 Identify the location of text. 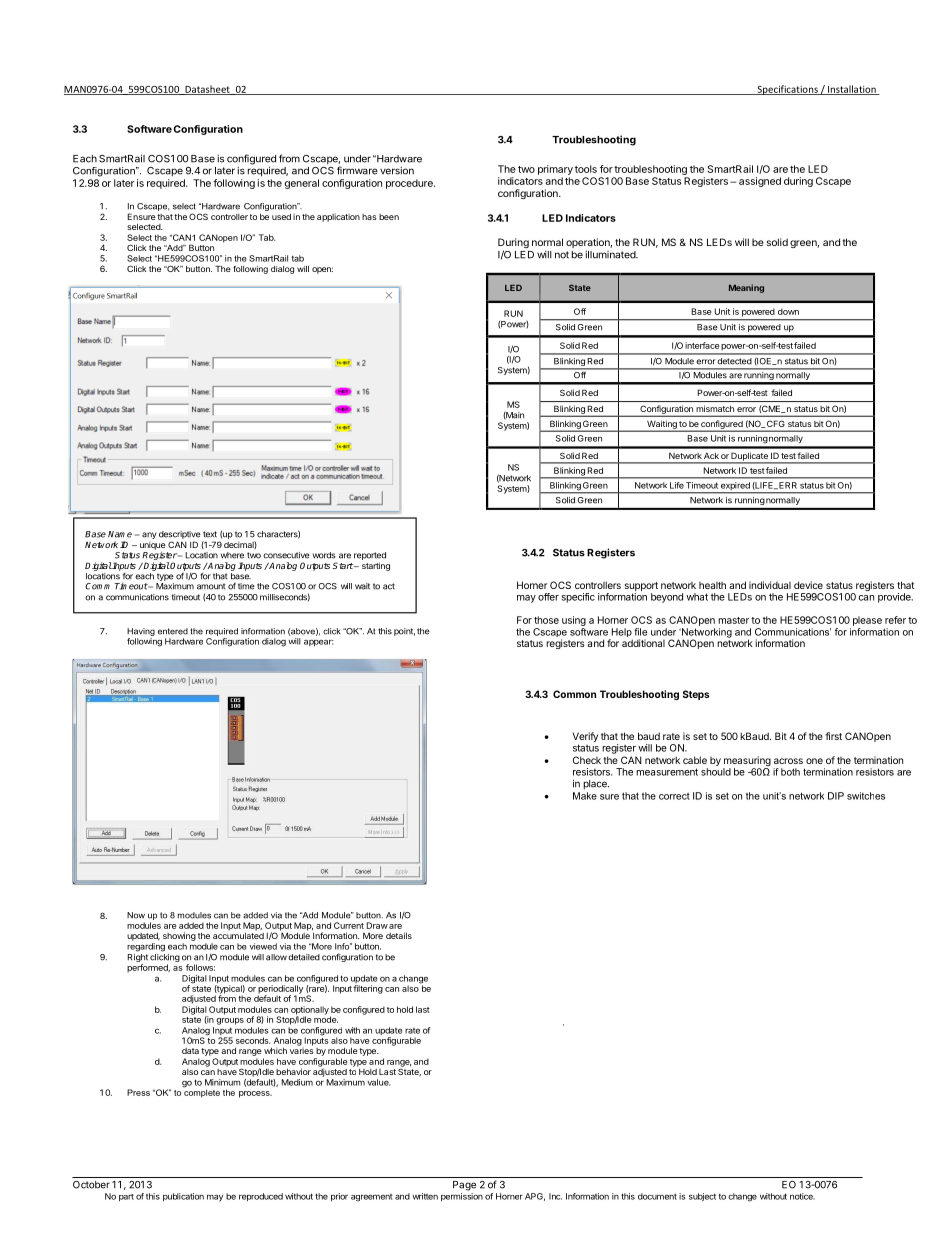
(210, 534).
